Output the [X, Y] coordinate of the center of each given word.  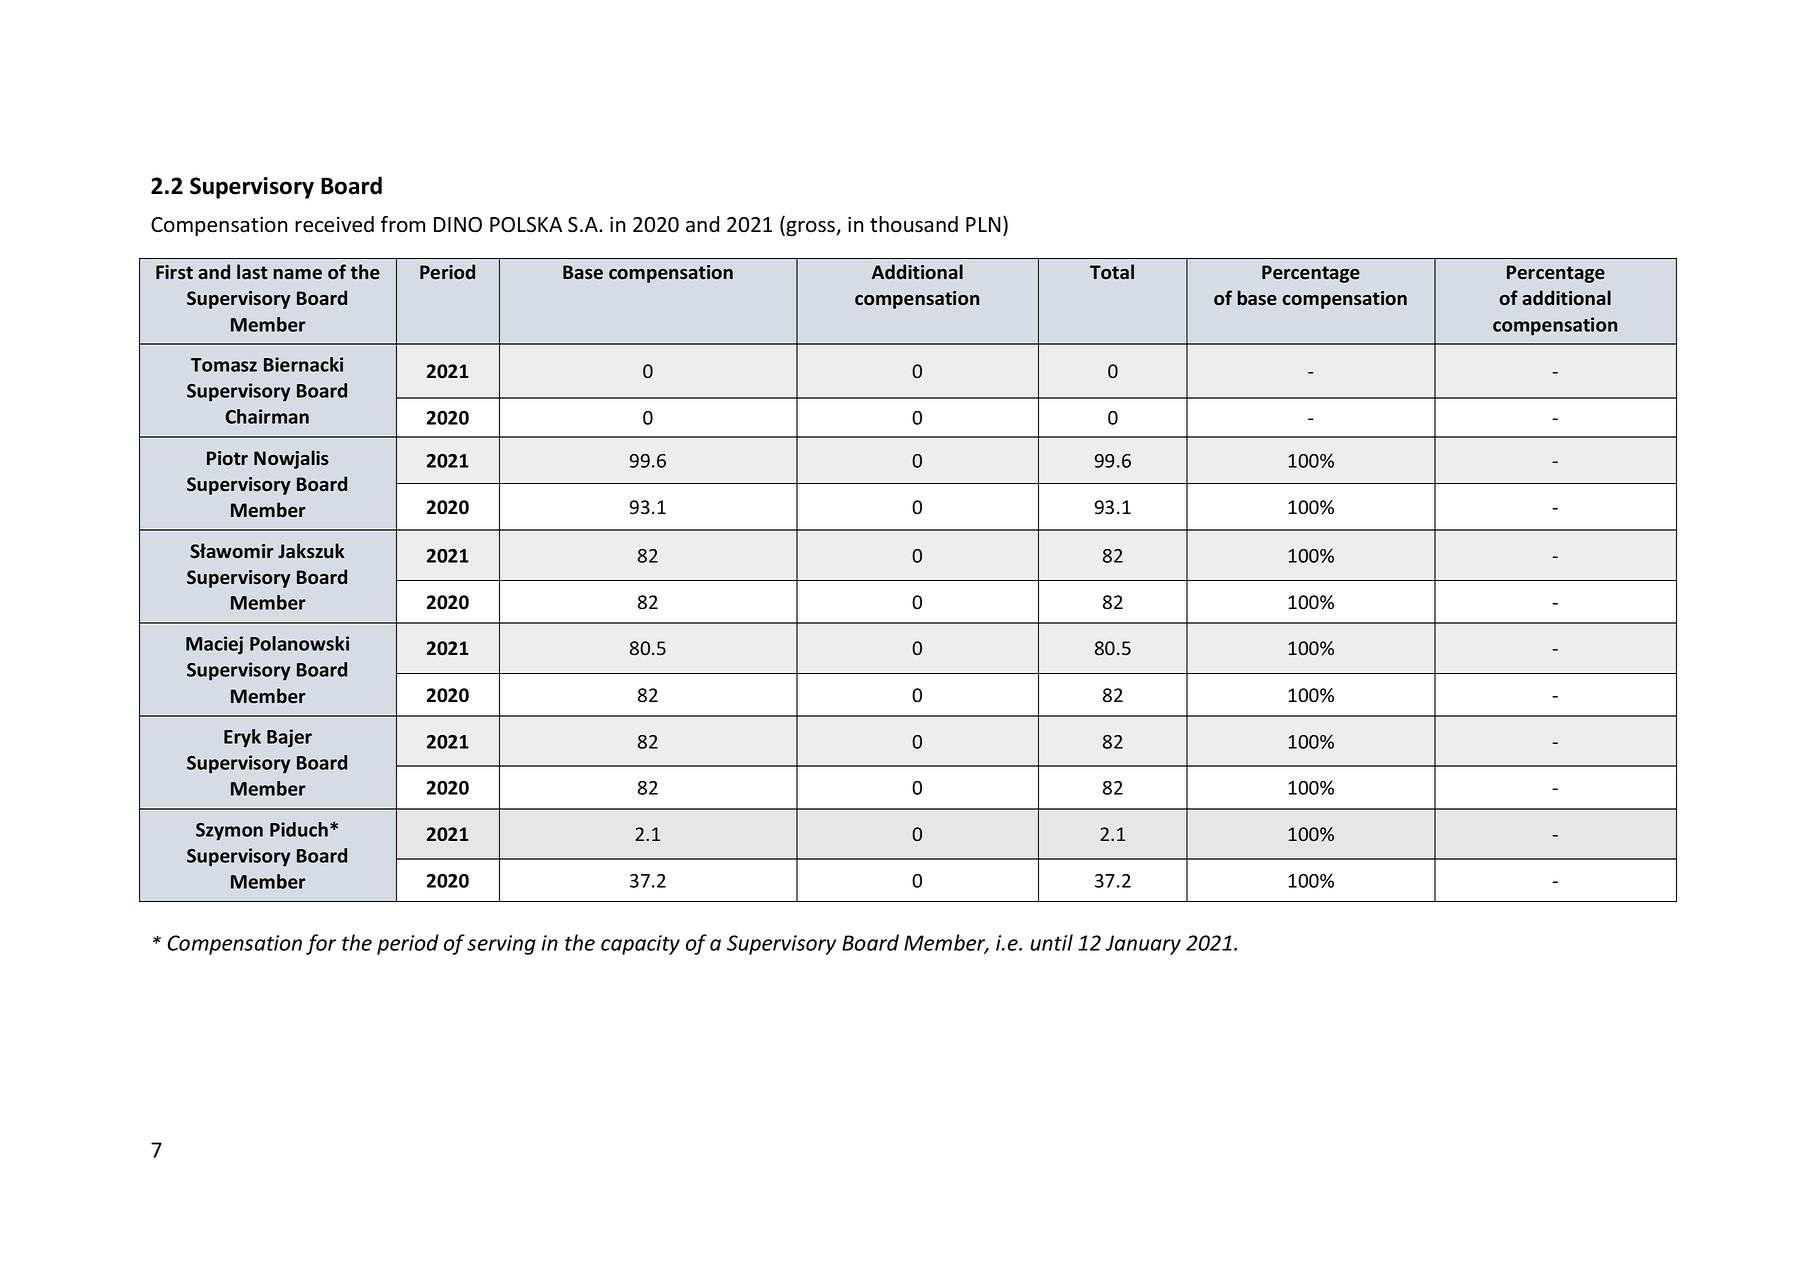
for [321, 944]
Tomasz [224, 365]
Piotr [227, 458]
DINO [458, 225]
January [1143, 945]
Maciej [214, 645]
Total [1112, 272]
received [334, 224]
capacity [640, 945]
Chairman [267, 416]
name [297, 274]
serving [501, 945]
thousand [914, 224]
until [1051, 942]
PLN [983, 224]
